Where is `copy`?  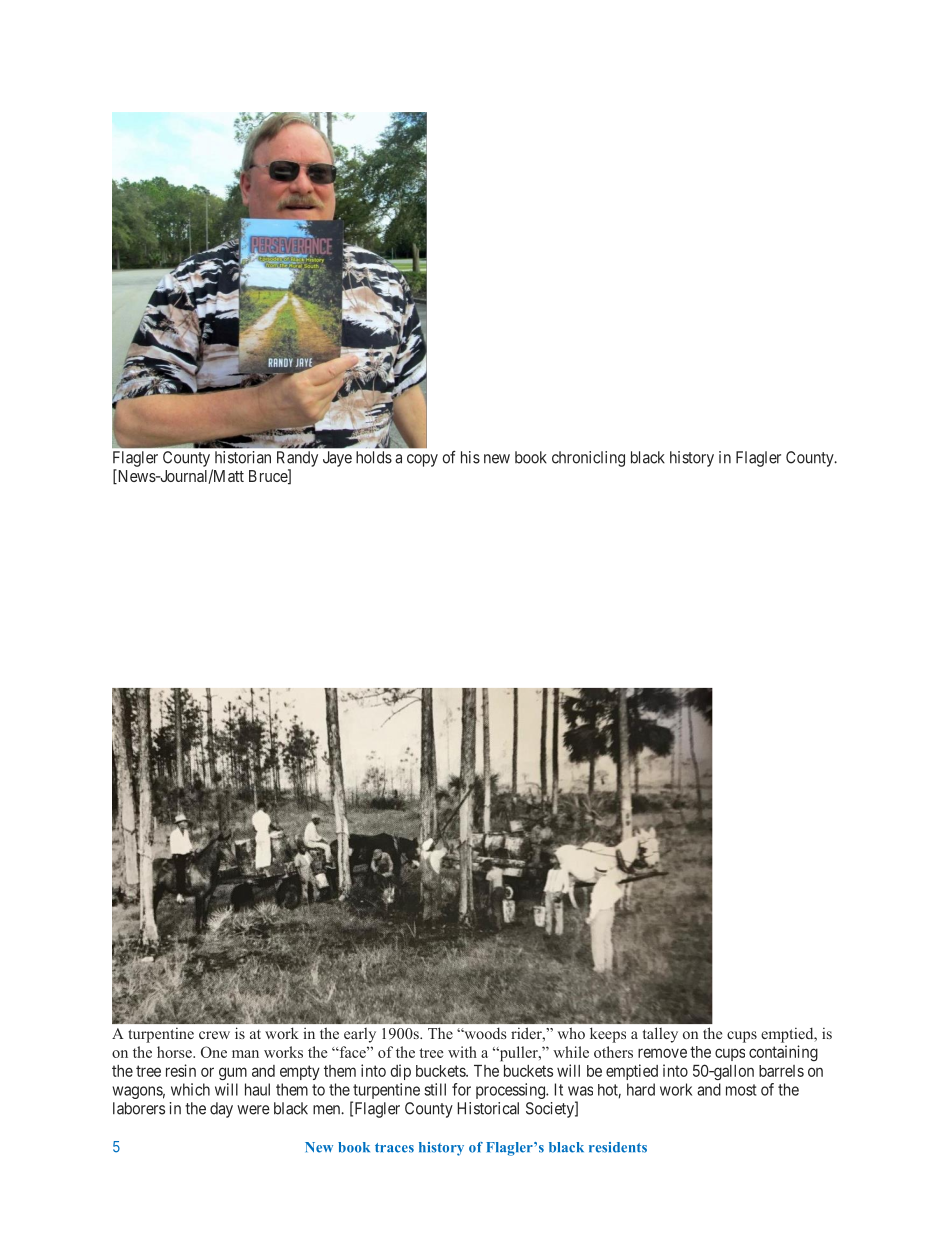
copy is located at coordinates (422, 460).
